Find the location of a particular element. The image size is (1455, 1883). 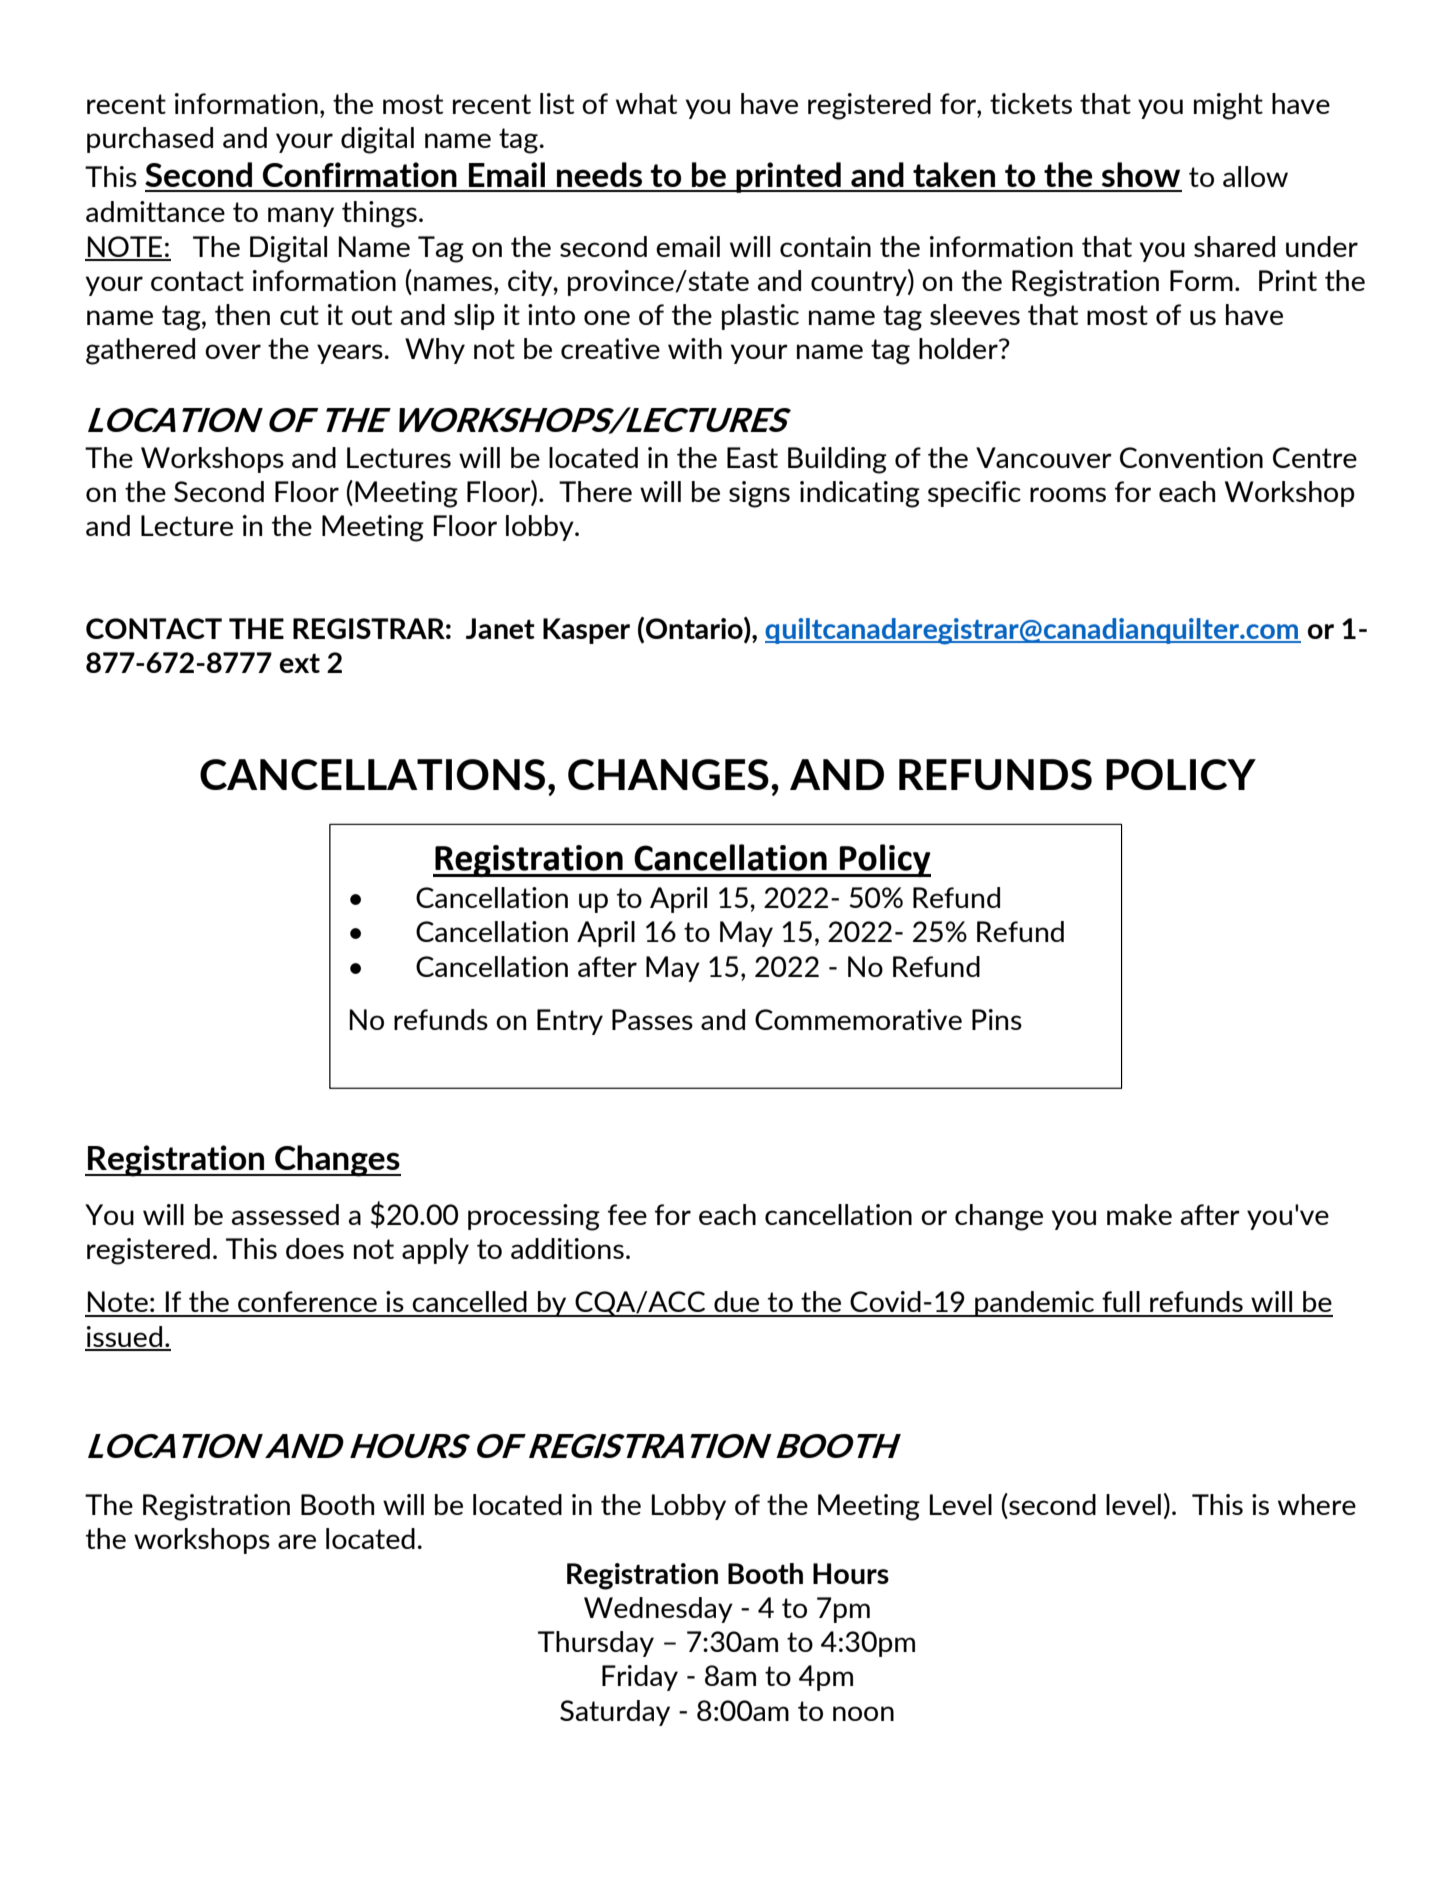

Pins is located at coordinates (997, 1019).
